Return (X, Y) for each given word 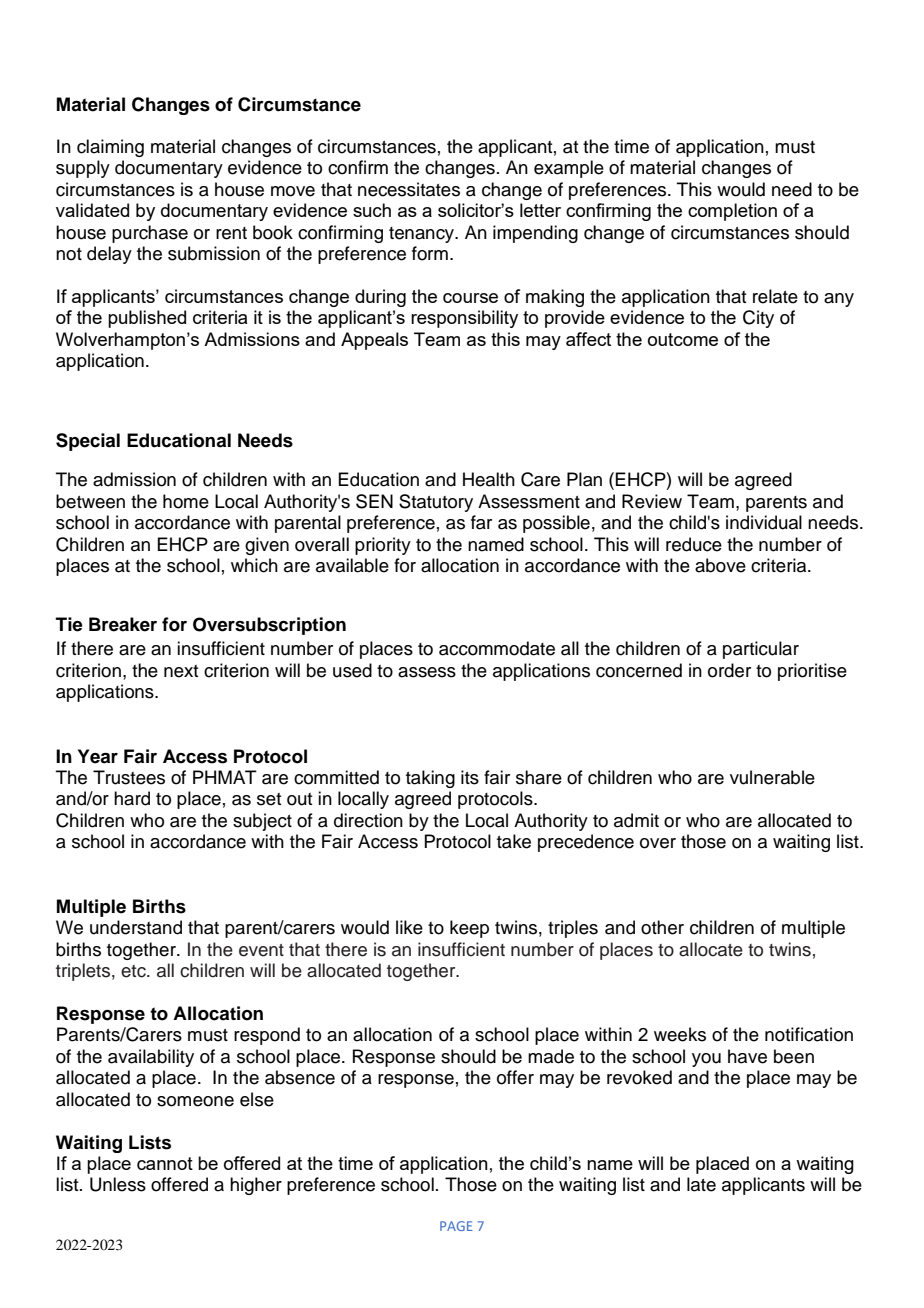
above (720, 565)
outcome (683, 339)
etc (134, 971)
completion (732, 212)
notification (809, 1034)
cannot (165, 1163)
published (147, 319)
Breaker (123, 624)
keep (469, 929)
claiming (110, 148)
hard (132, 798)
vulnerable (772, 777)
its (470, 777)
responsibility (464, 319)
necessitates (409, 189)
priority (383, 546)
